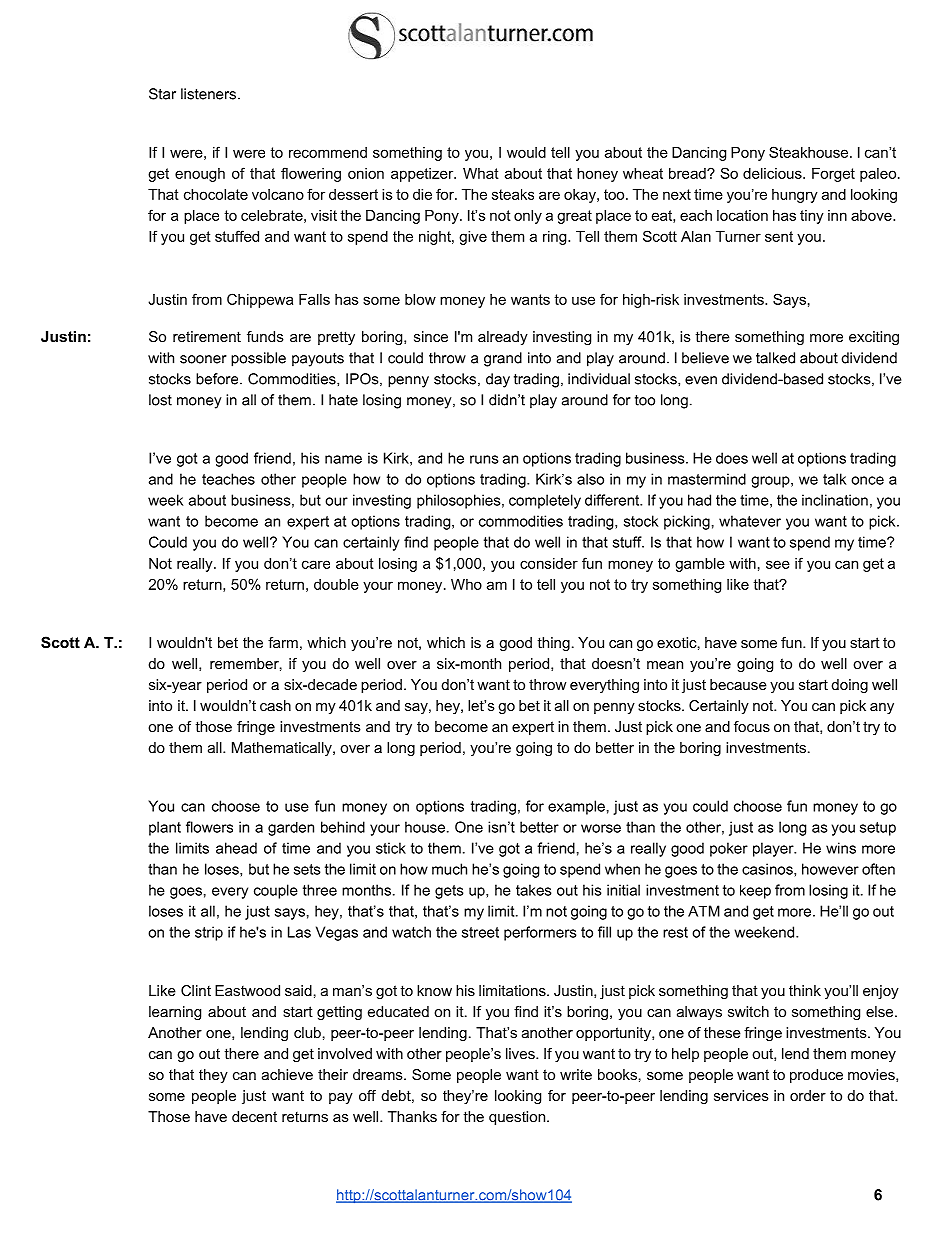  I want to click on decent, so click(254, 1116).
